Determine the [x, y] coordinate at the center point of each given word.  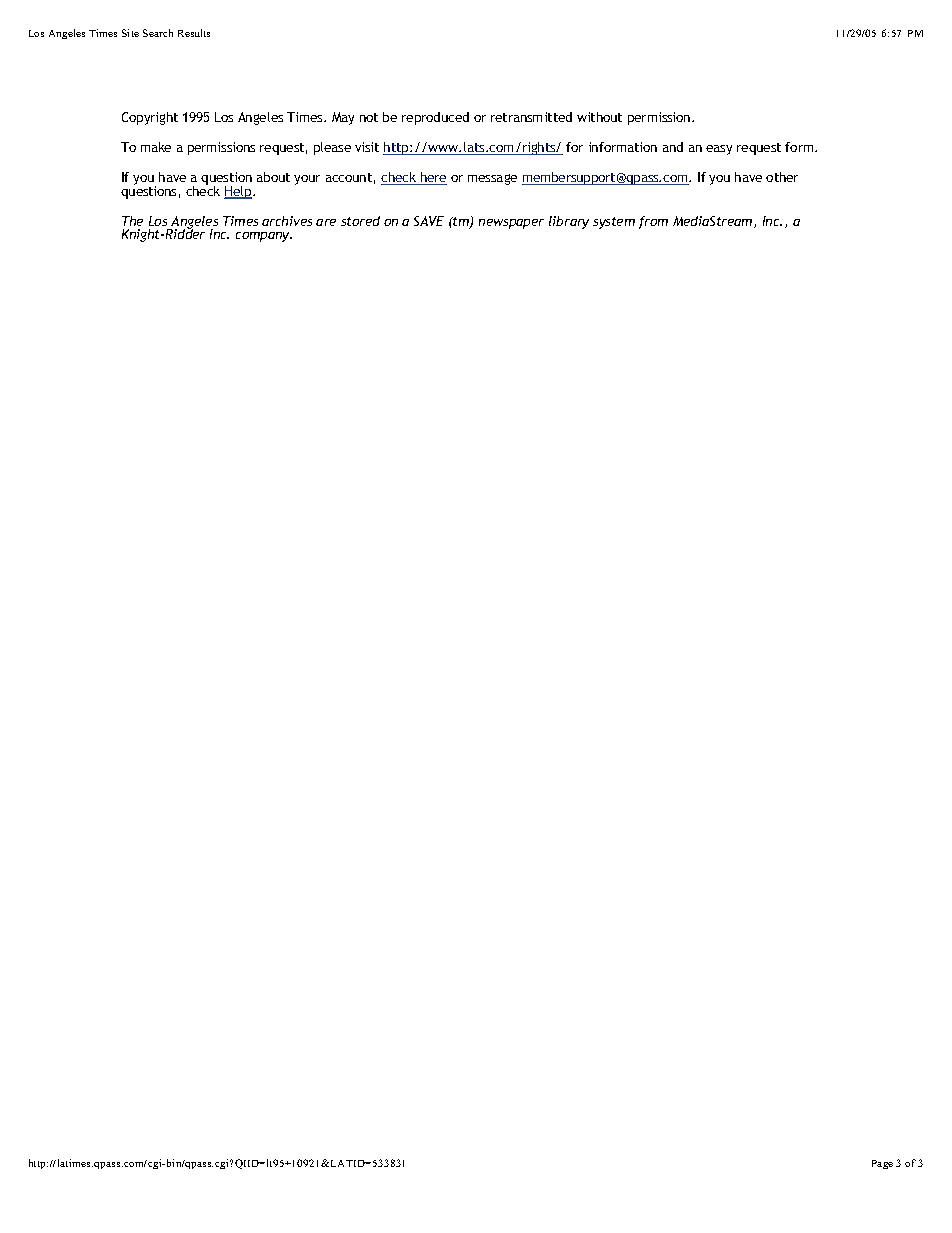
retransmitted [531, 117]
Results [194, 33]
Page [882, 1164]
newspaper [511, 224]
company [264, 237]
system [614, 223]
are [326, 222]
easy [719, 150]
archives [287, 221]
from [653, 222]
